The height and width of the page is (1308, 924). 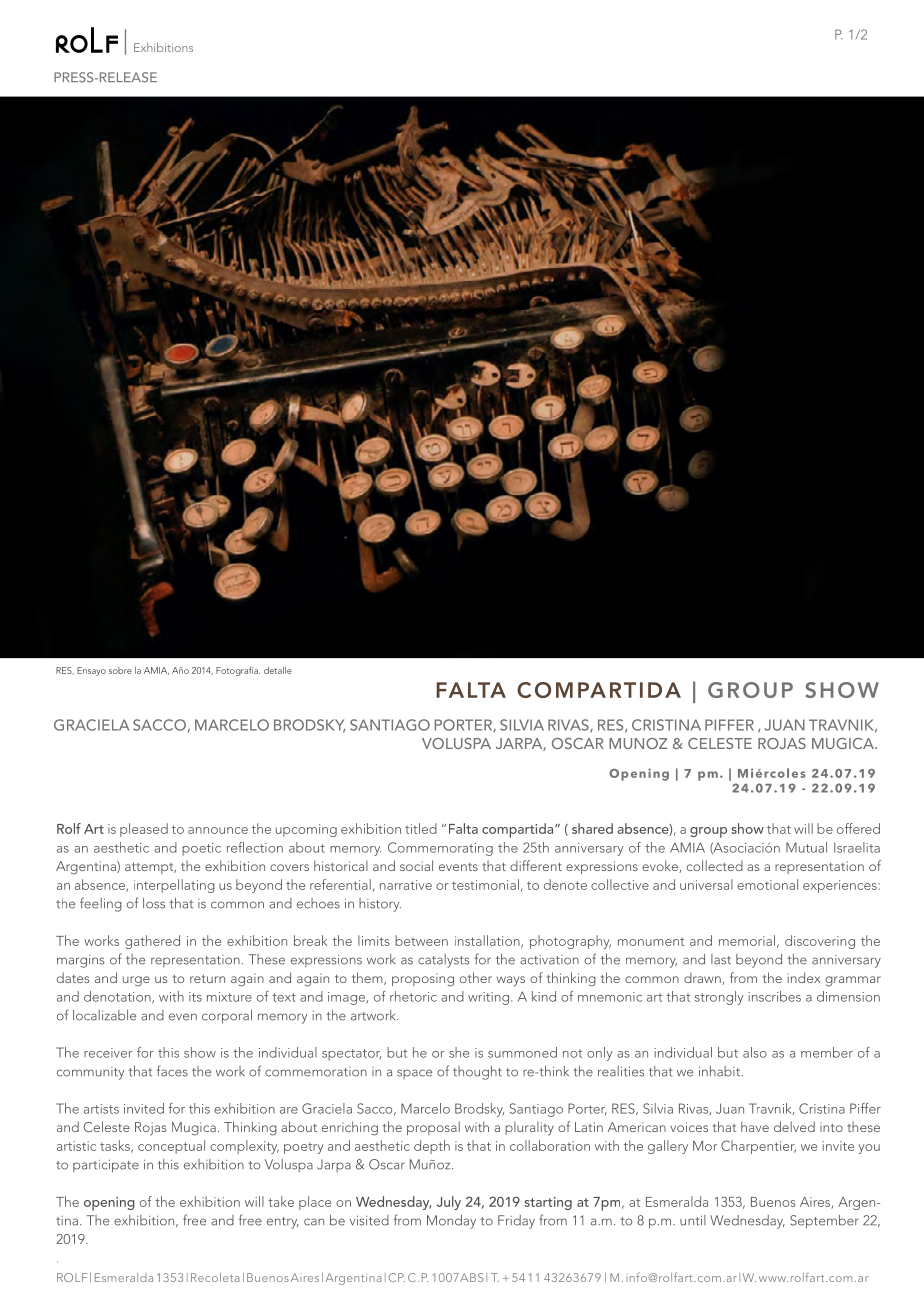 I want to click on attempt, so click(x=150, y=868).
